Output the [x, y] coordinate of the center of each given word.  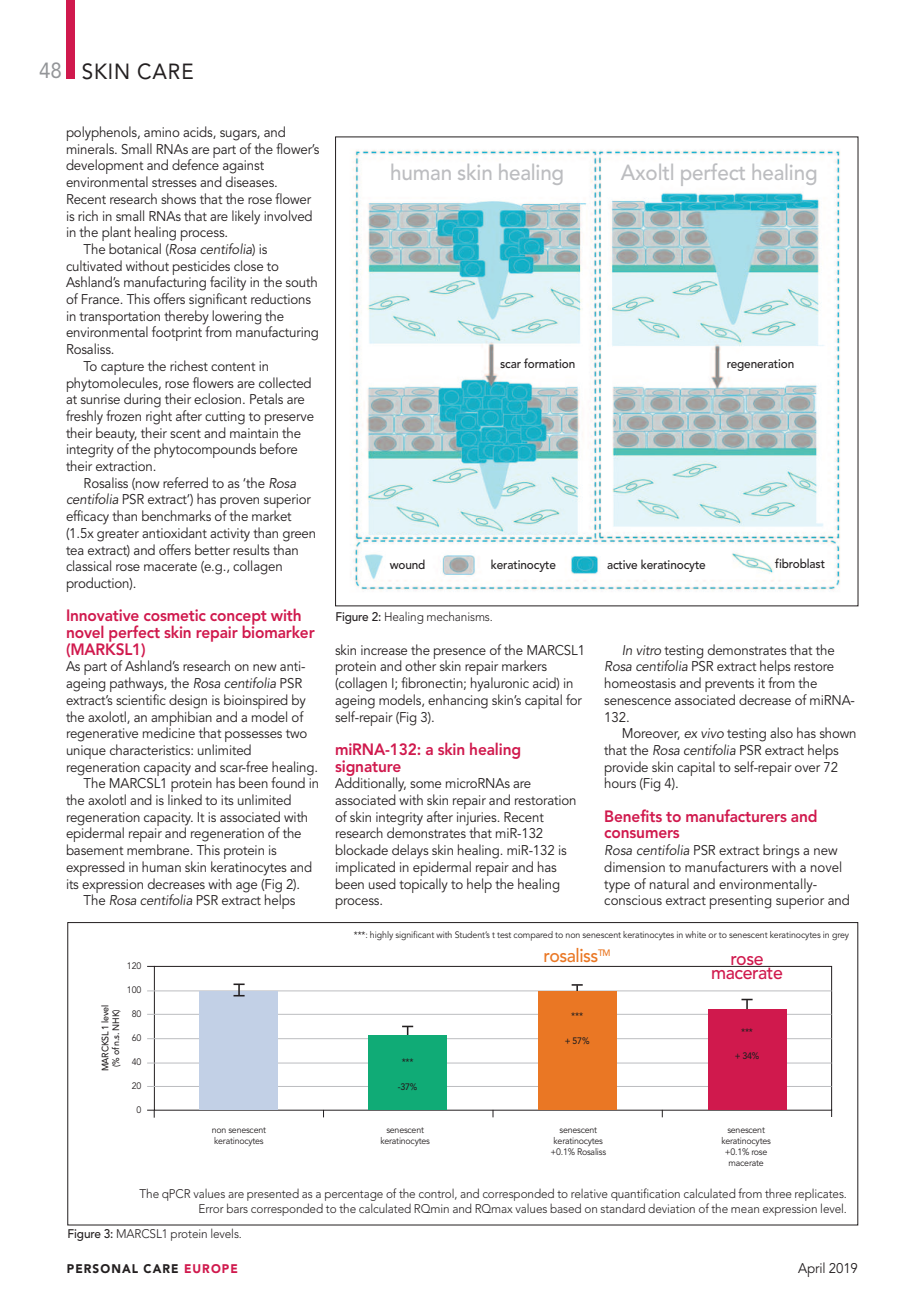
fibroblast [800, 563]
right [159, 417]
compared [533, 936]
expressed [95, 868]
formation [549, 363]
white [695, 934]
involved [288, 215]
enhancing [458, 701]
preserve [289, 419]
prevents [729, 687]
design [188, 701]
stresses [174, 182]
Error [211, 1208]
